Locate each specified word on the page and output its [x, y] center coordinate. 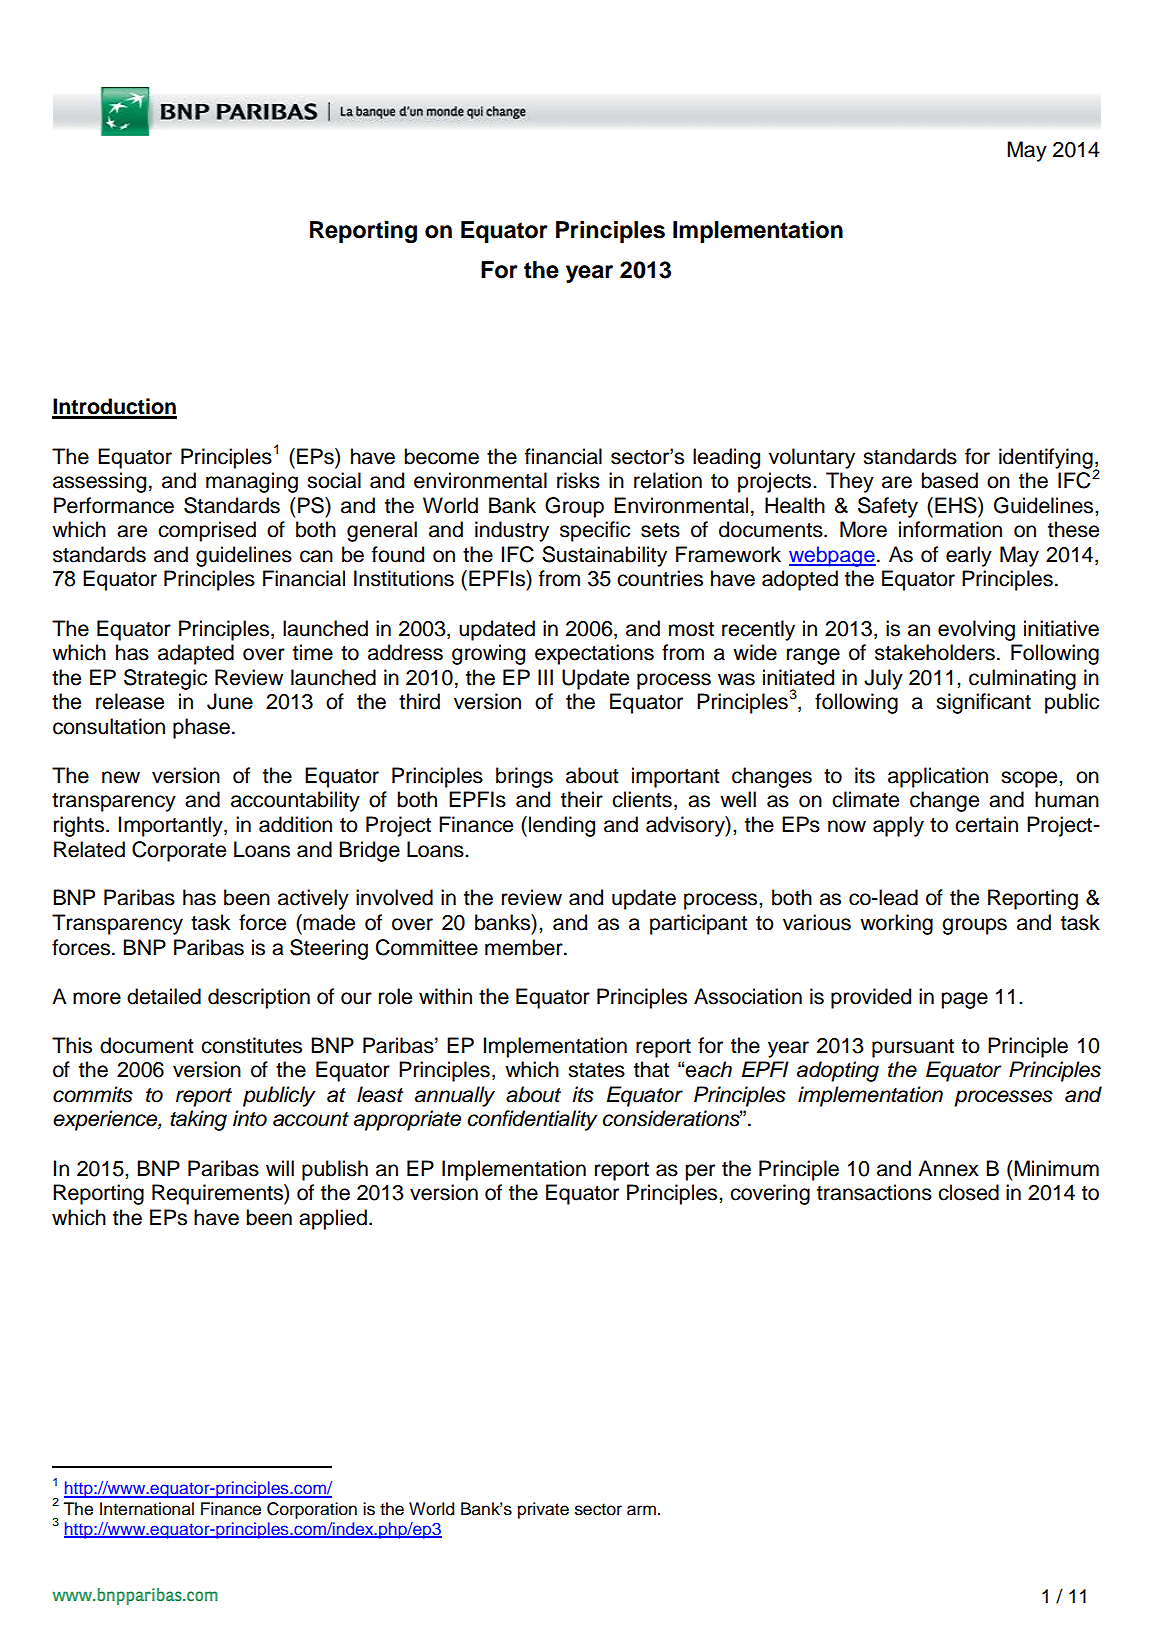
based [949, 480]
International [147, 1509]
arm [641, 1510]
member [525, 947]
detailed [164, 996]
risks [578, 480]
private [543, 1510]
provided [871, 998]
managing [252, 482]
